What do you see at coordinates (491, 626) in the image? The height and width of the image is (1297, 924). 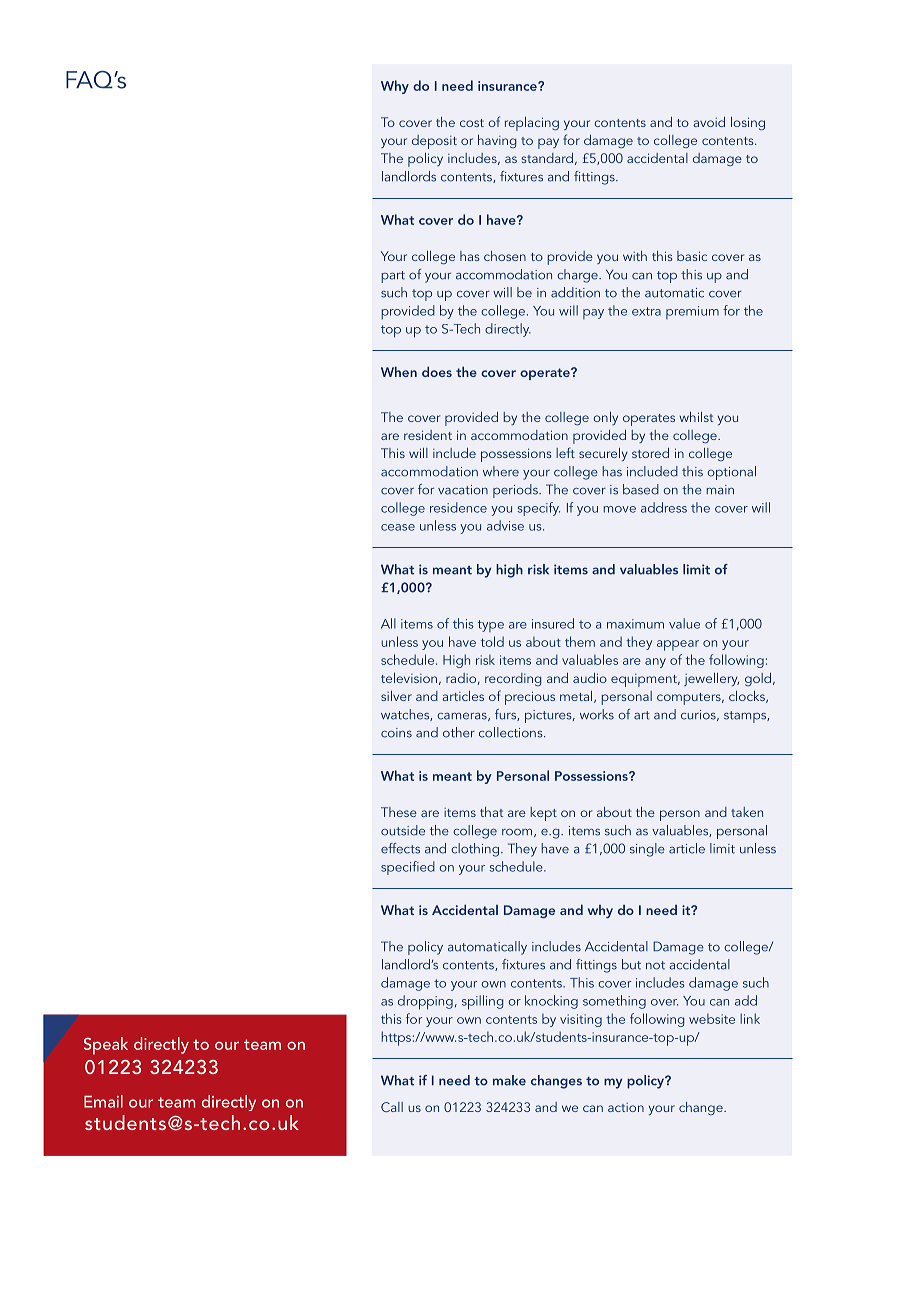 I see `type` at bounding box center [491, 626].
